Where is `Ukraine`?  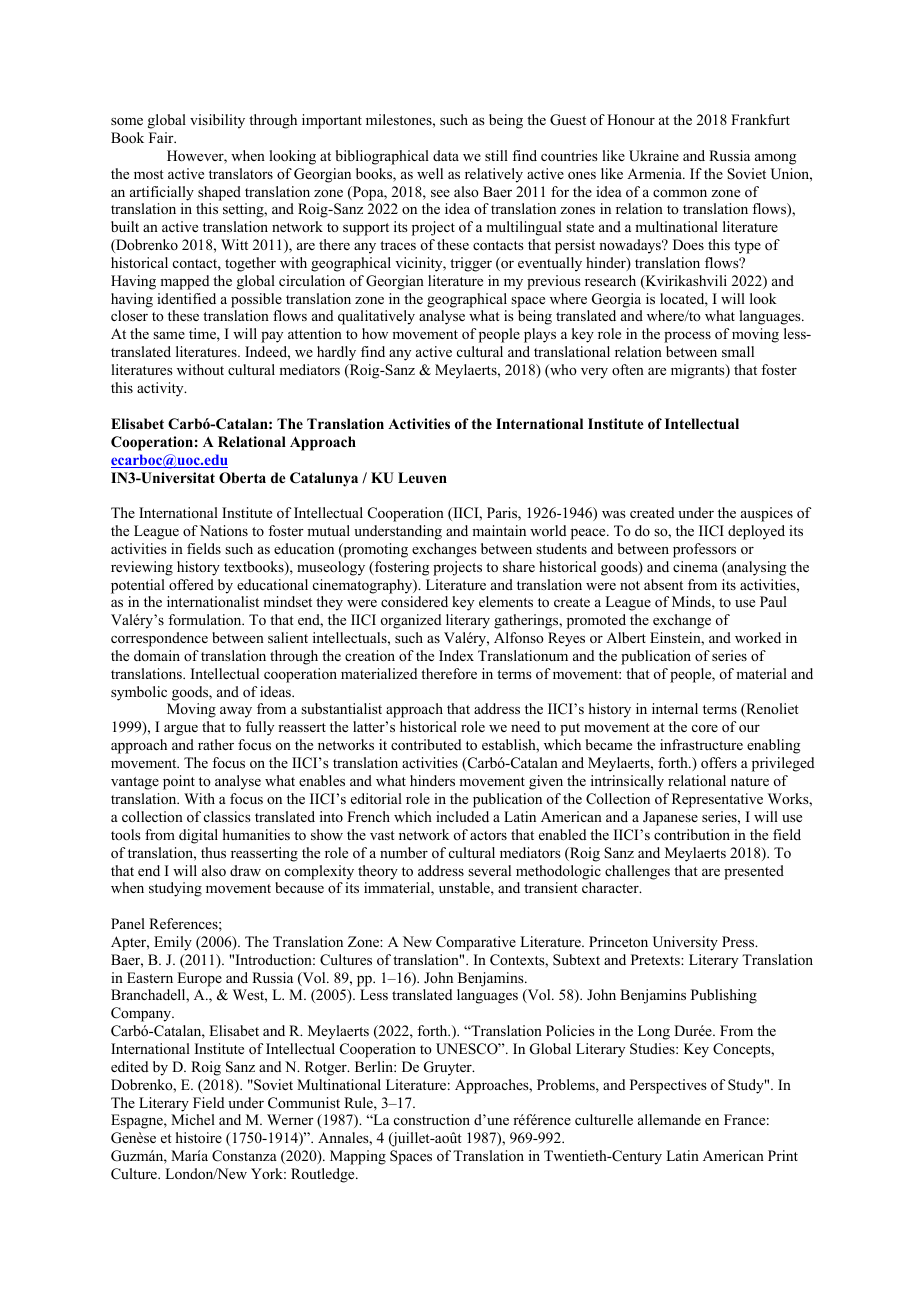
Ukraine is located at coordinates (654, 156).
